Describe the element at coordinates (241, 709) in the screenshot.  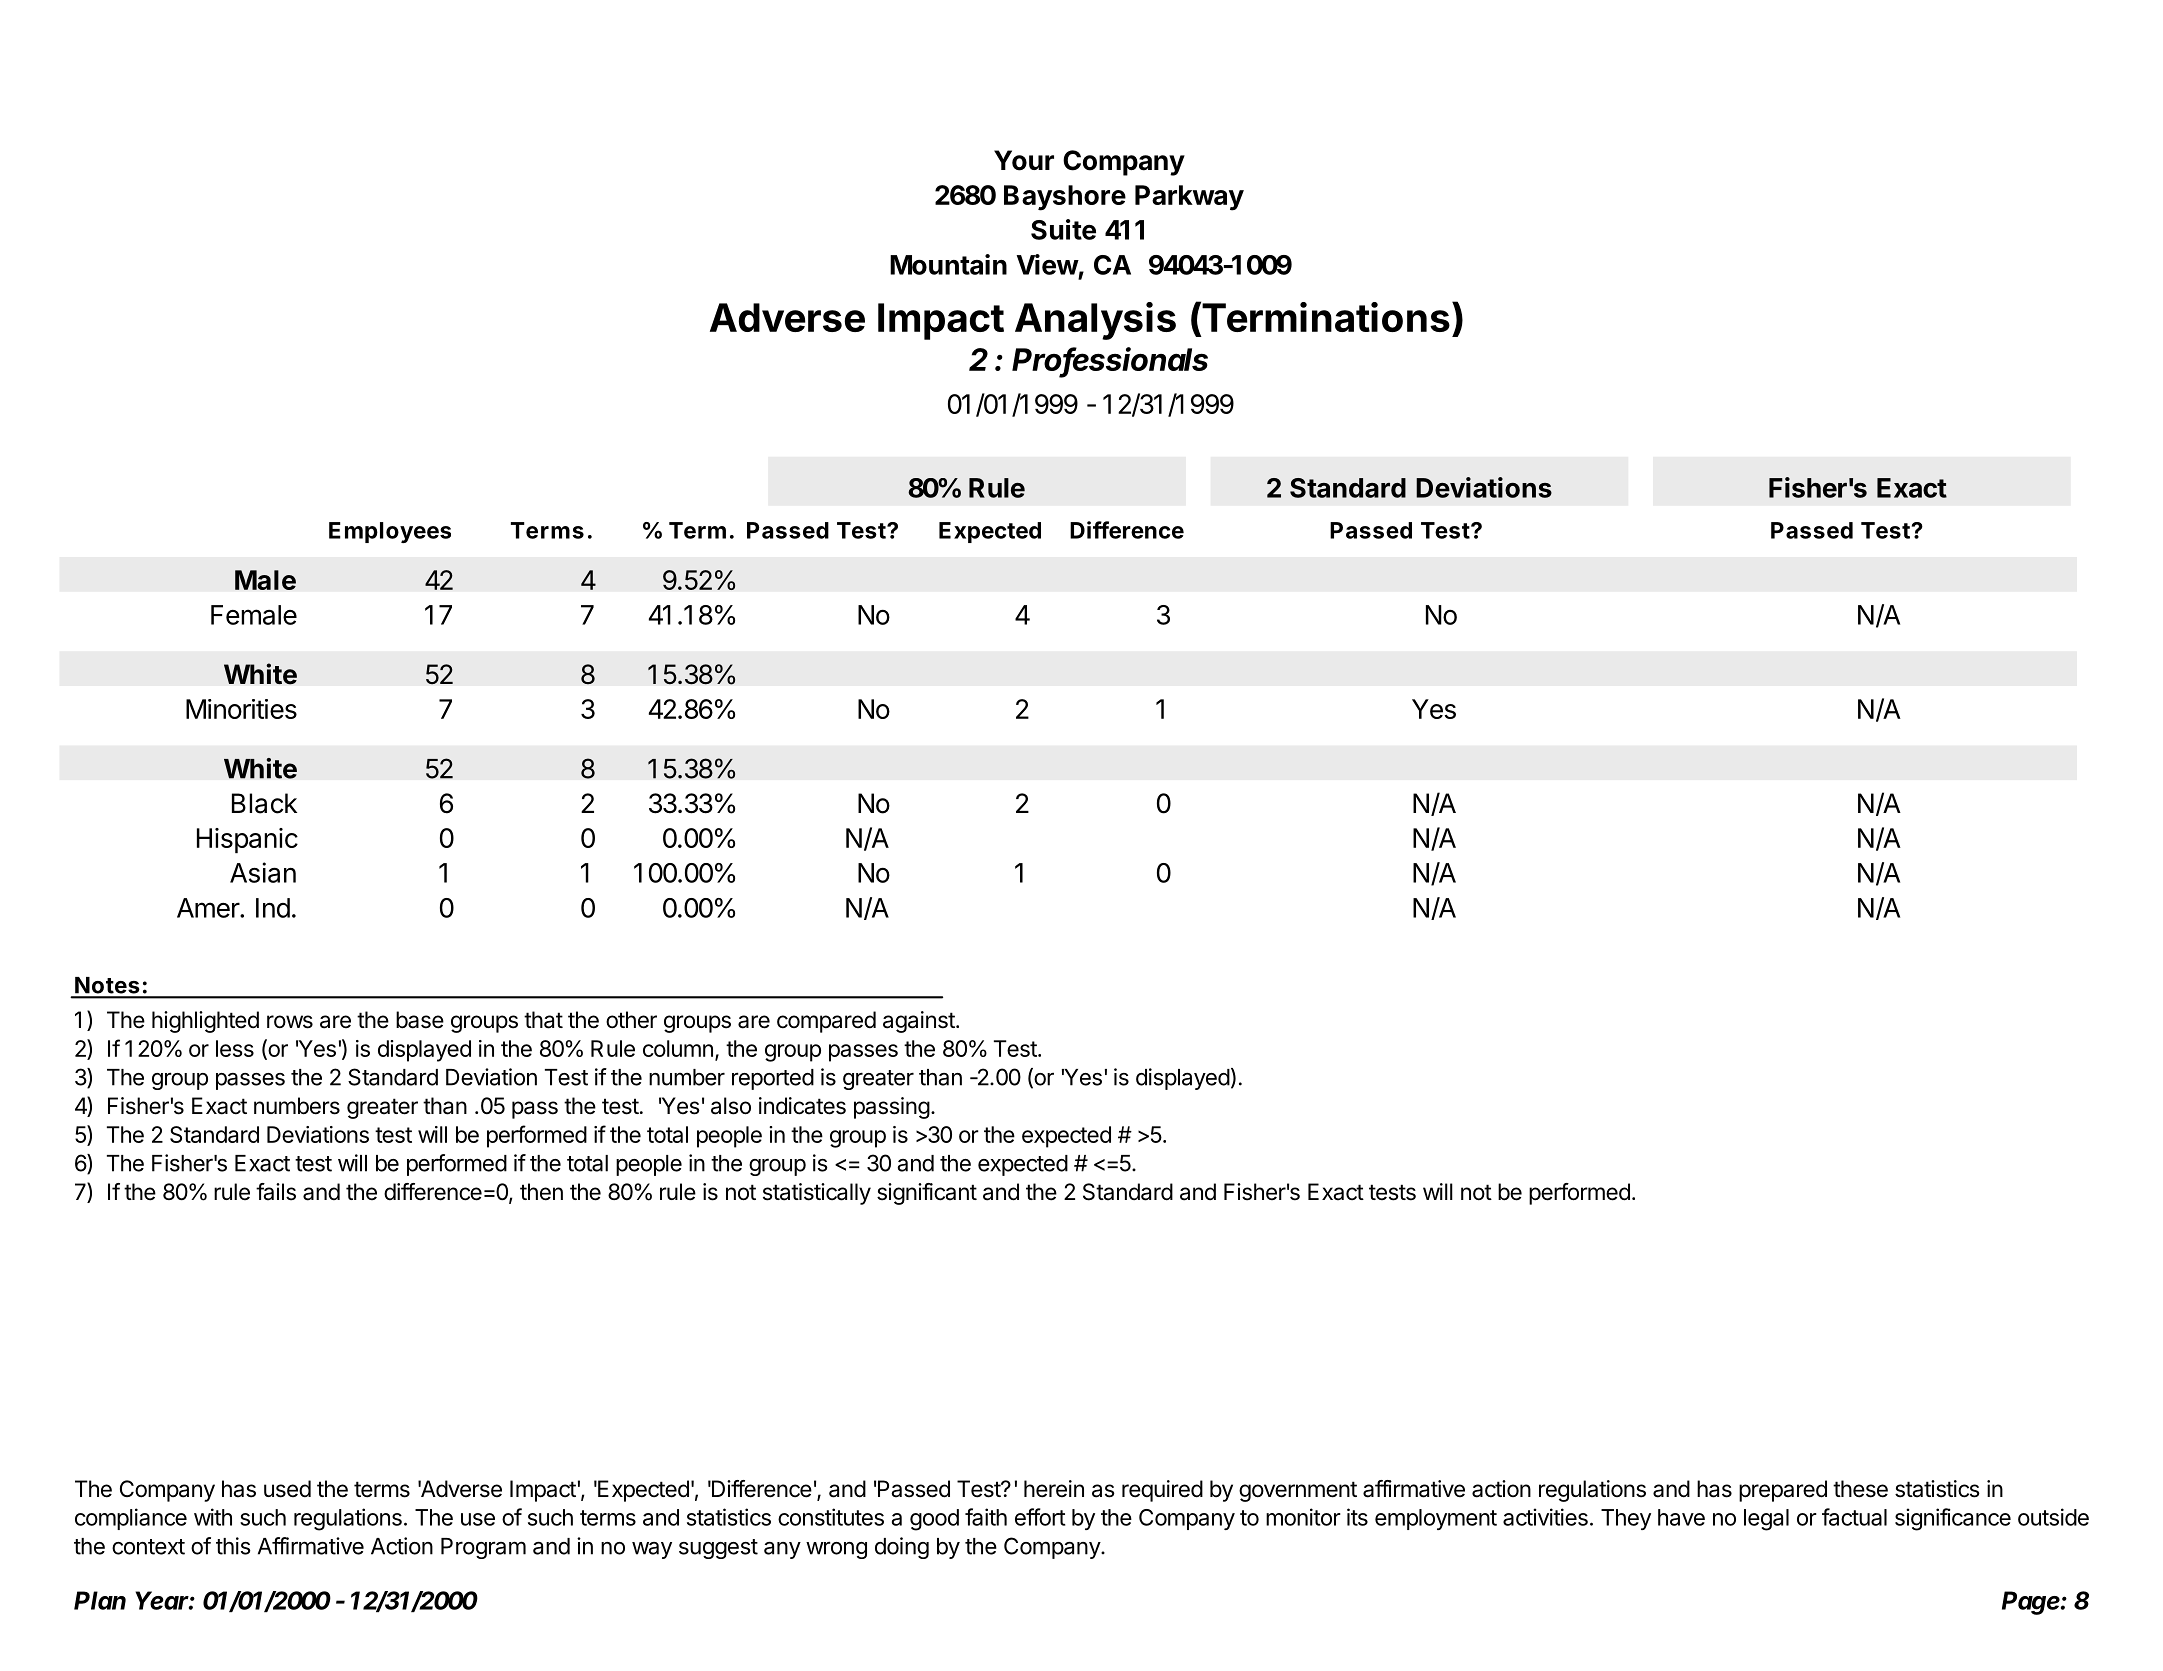
I see `Minorities` at that location.
